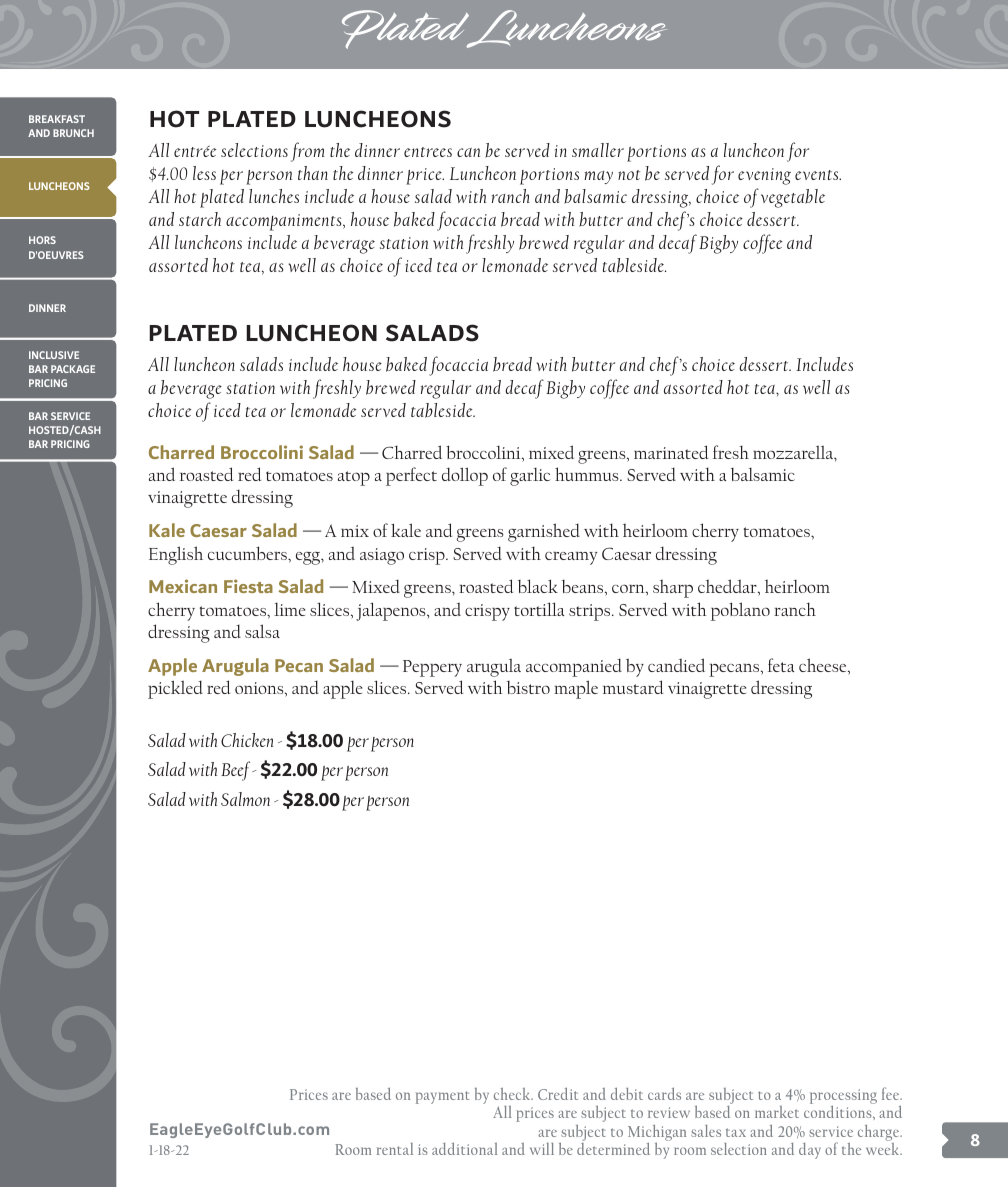 The width and height of the document is (1008, 1187). Describe the element at coordinates (204, 173) in the document. I see `less` at that location.
